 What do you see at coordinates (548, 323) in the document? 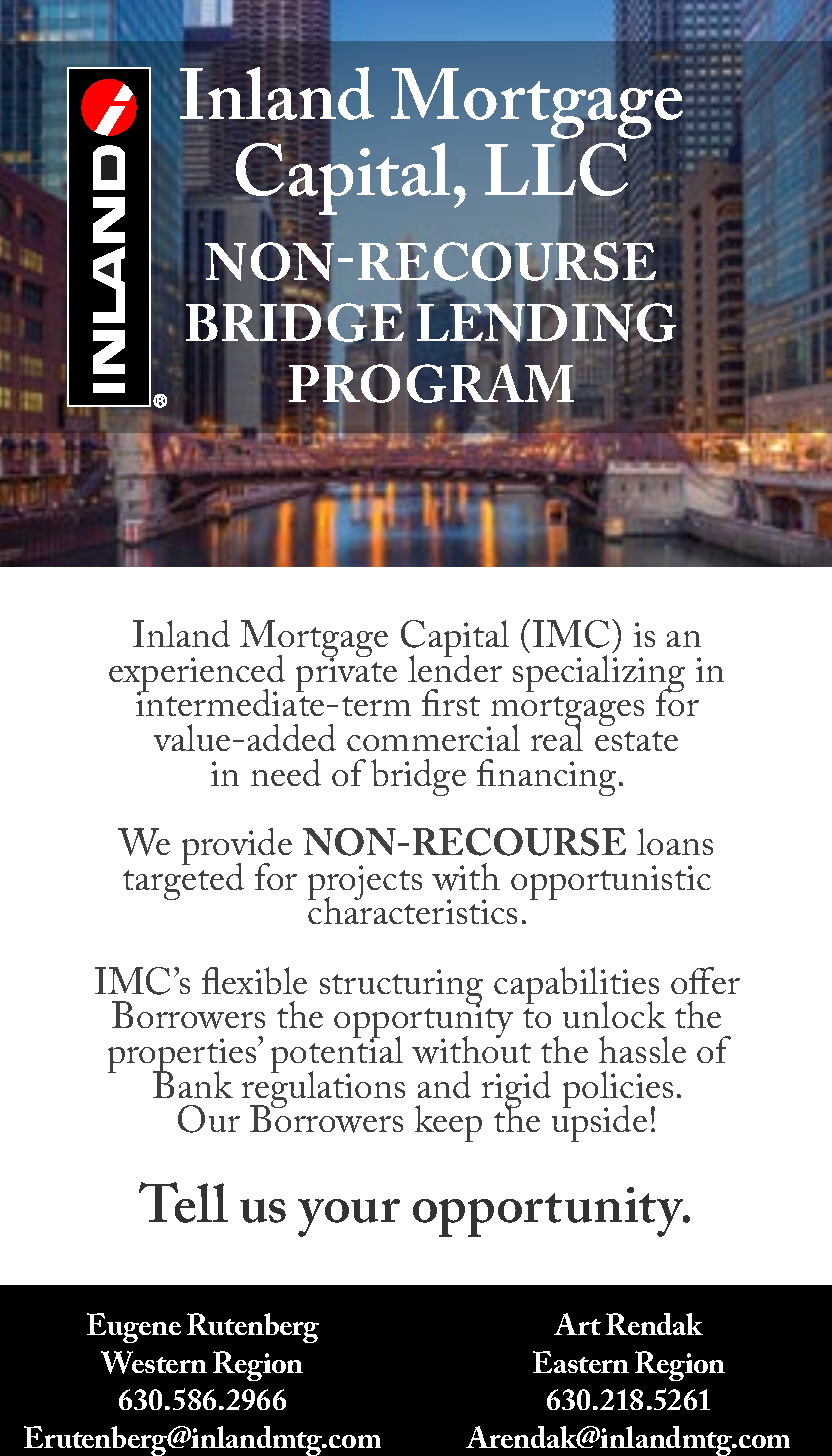
I see `LENDING` at bounding box center [548, 323].
